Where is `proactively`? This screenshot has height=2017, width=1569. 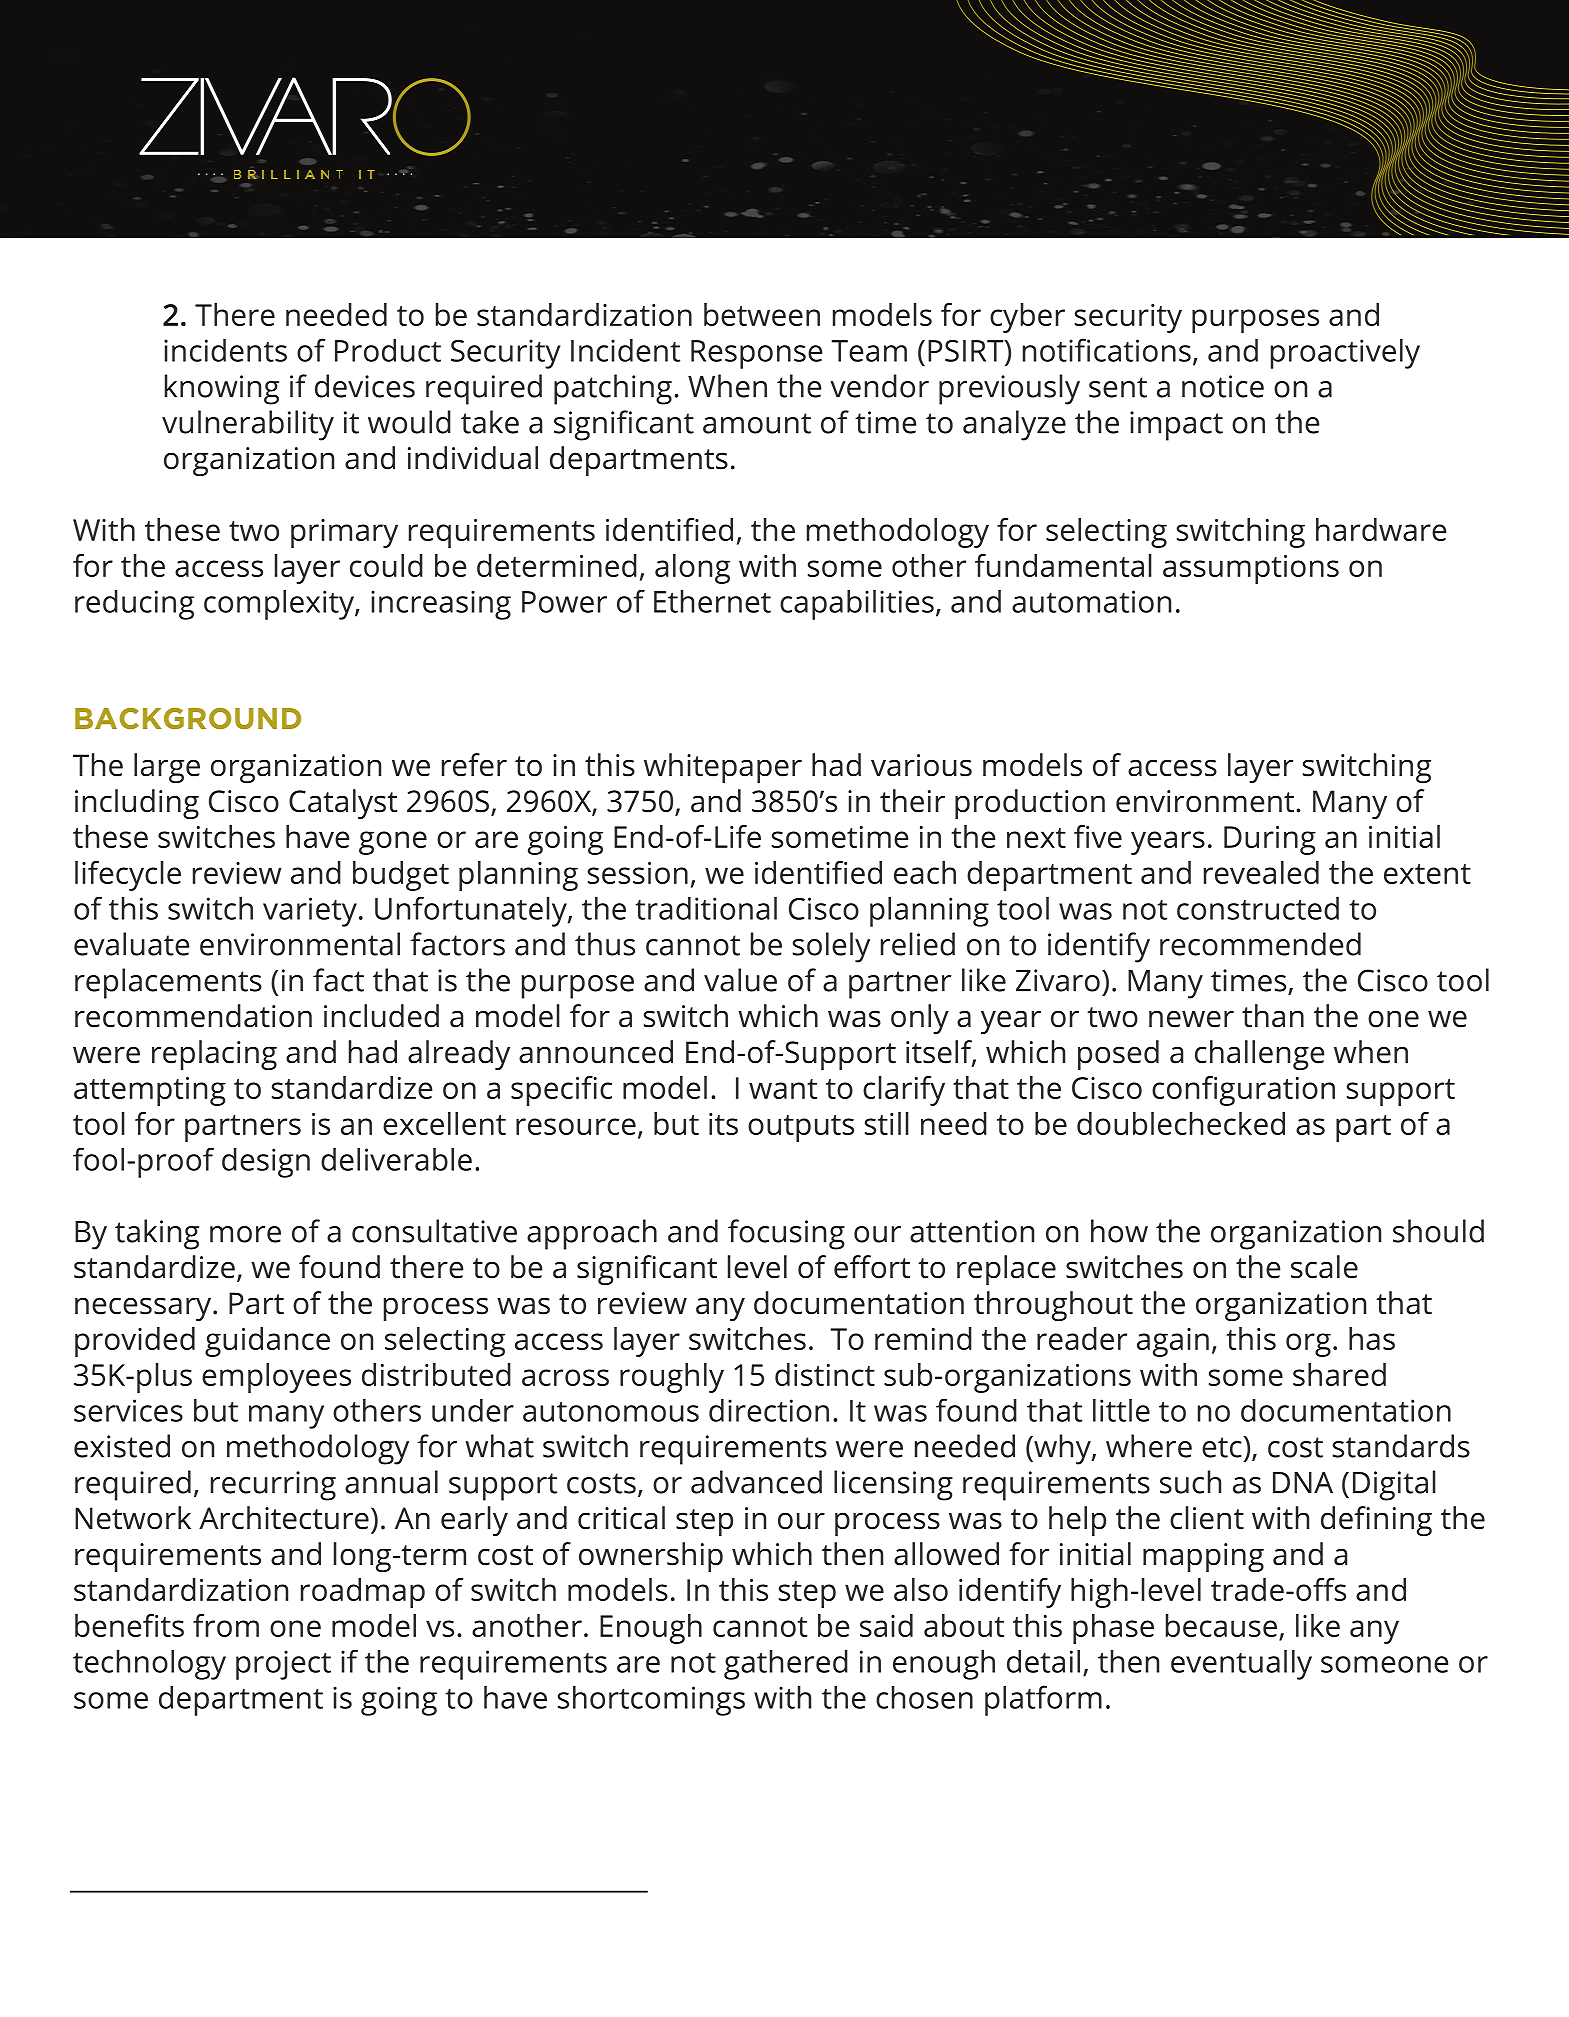
proactively is located at coordinates (1345, 354).
